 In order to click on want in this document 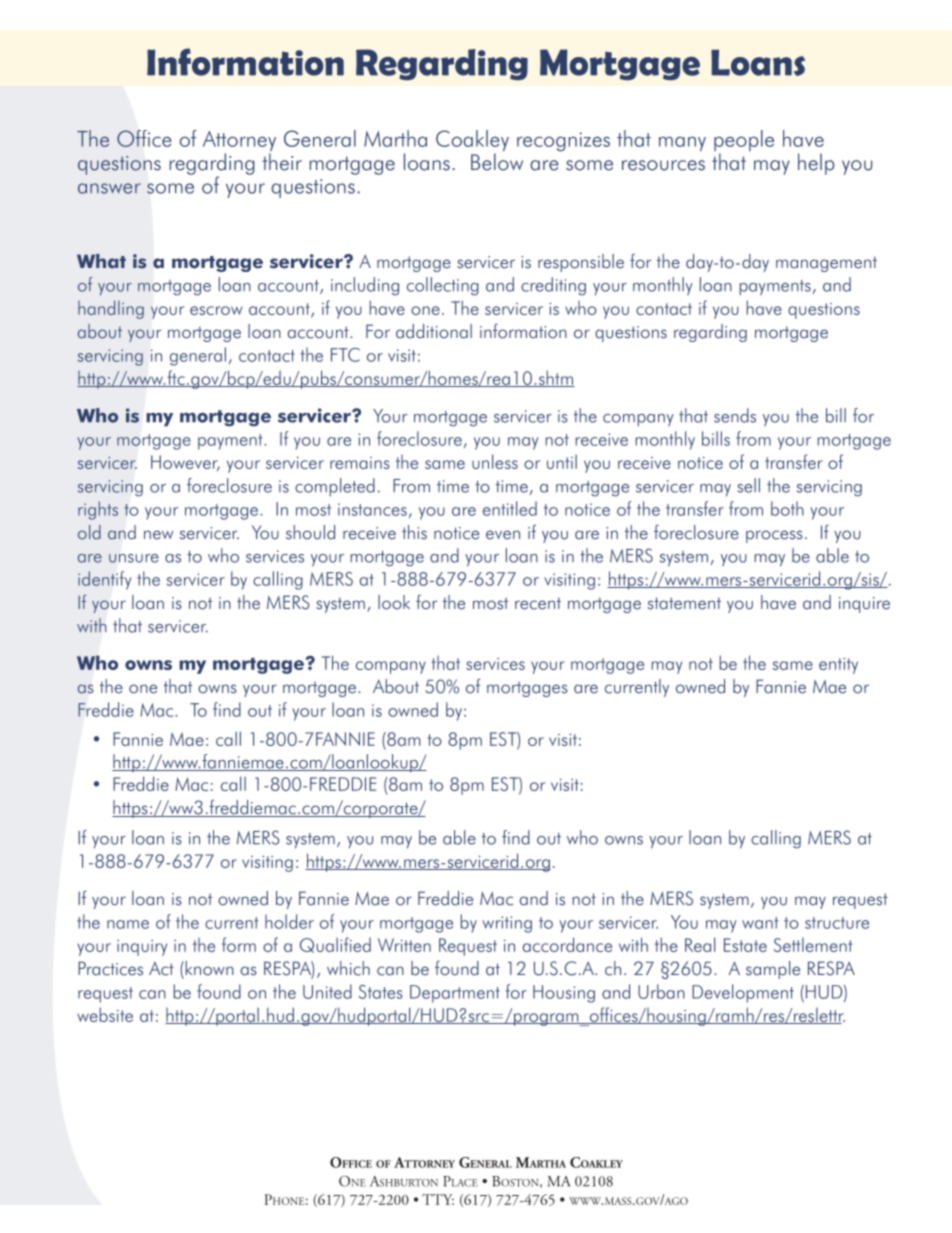, I will do `click(760, 923)`.
